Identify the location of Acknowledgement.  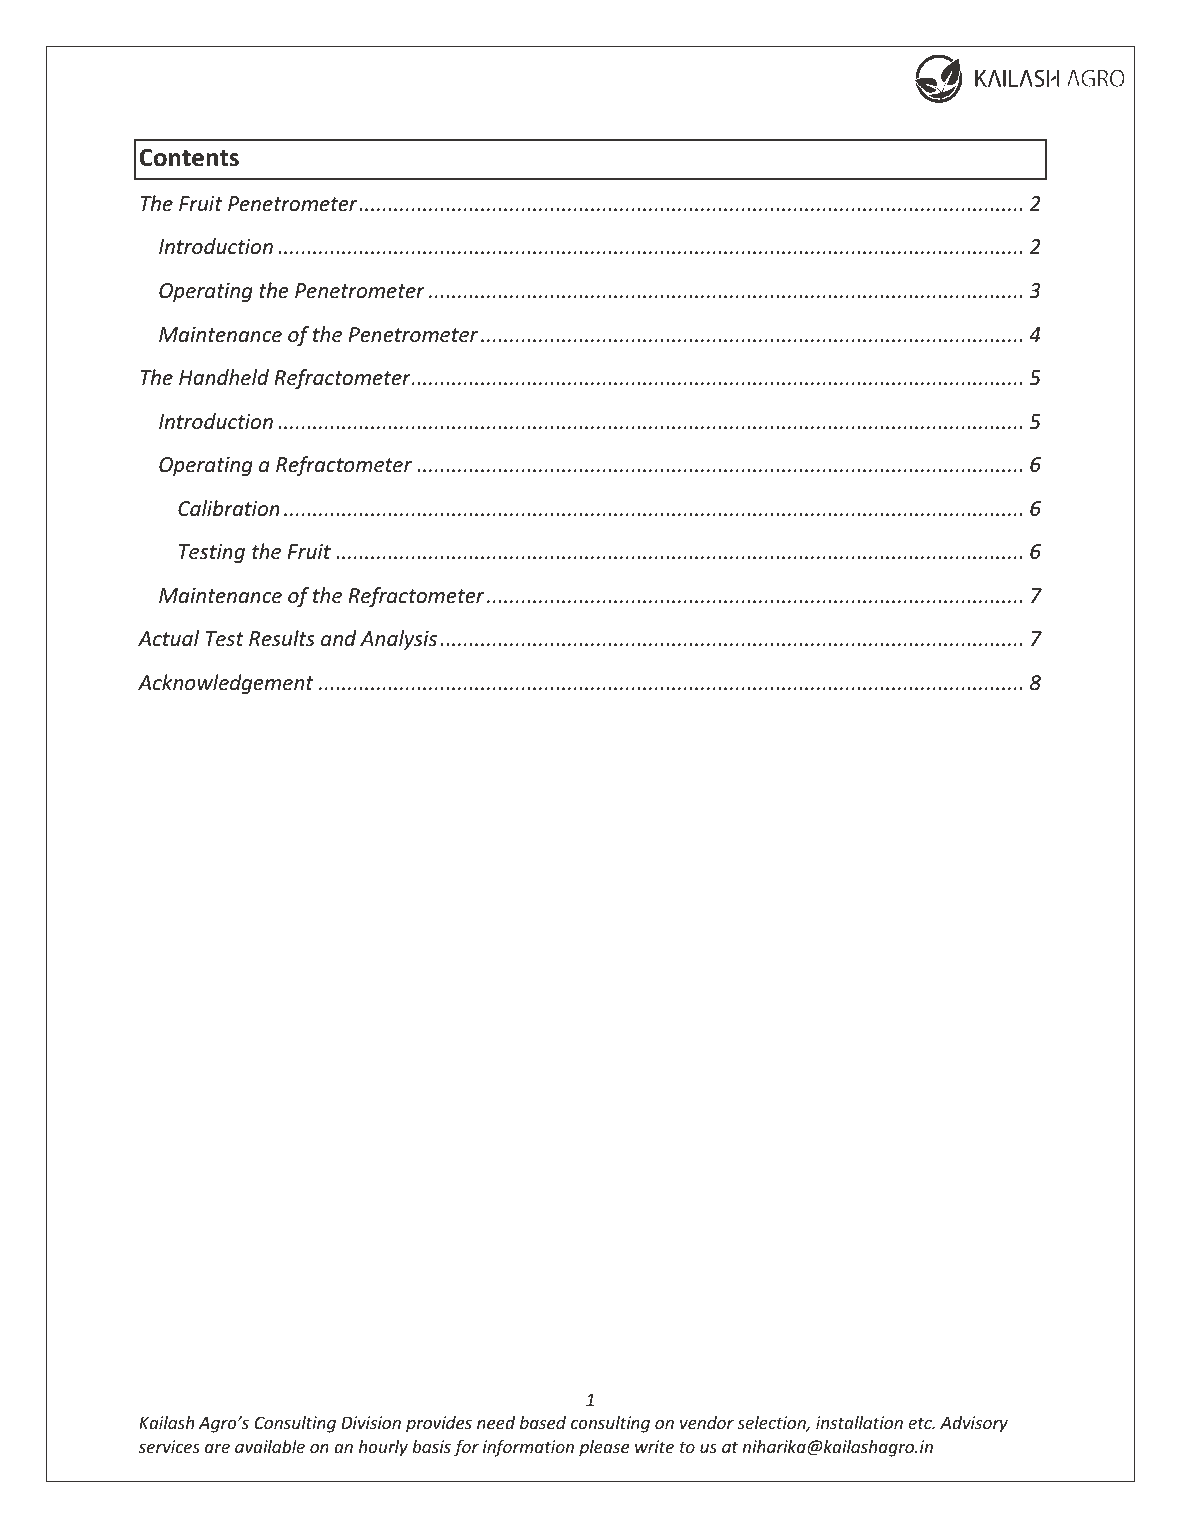
(225, 684).
